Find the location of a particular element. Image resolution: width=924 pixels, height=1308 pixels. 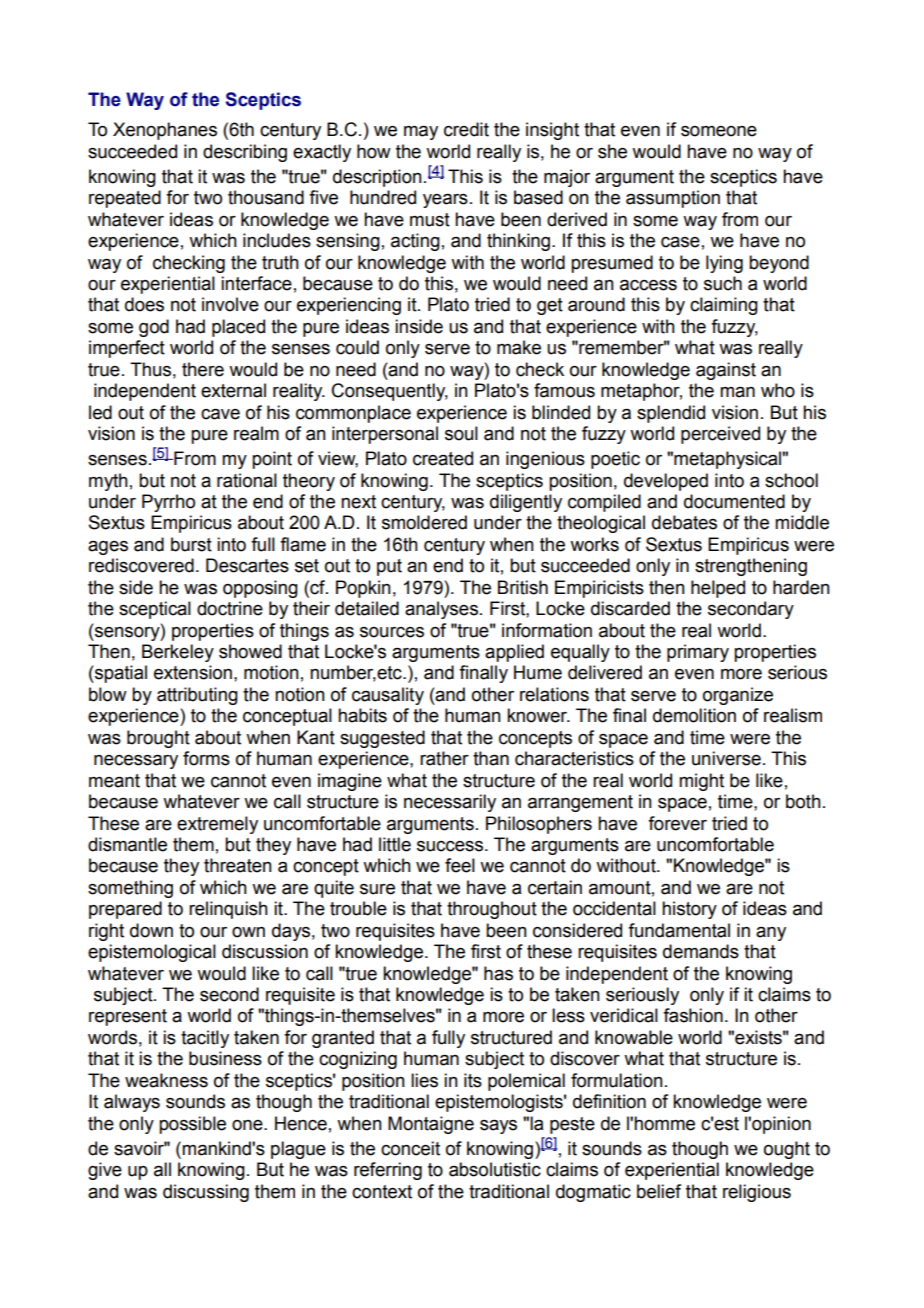

discussing is located at coordinates (206, 1193).
